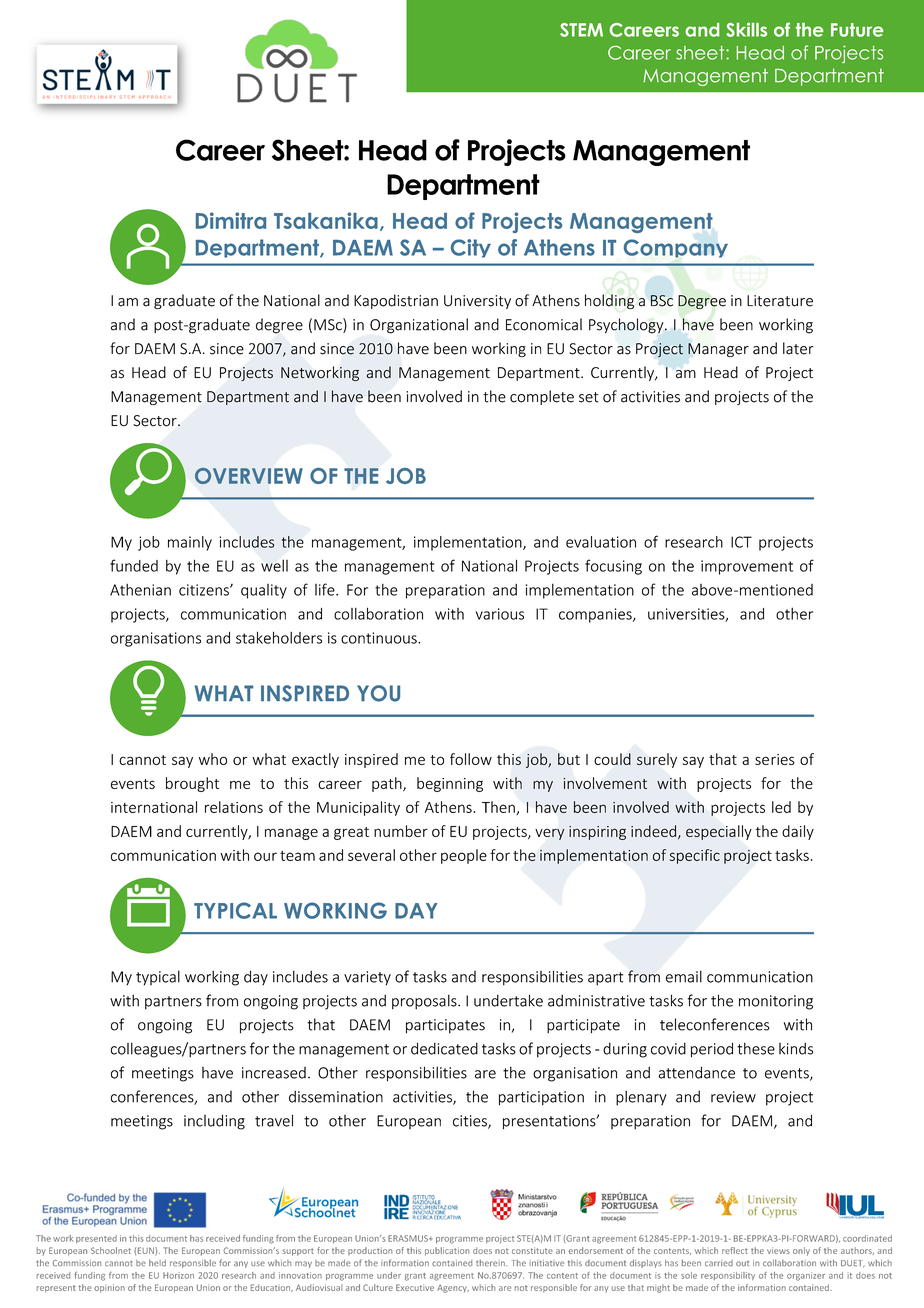  Describe the element at coordinates (471, 248) in the screenshot. I see `City` at that location.
